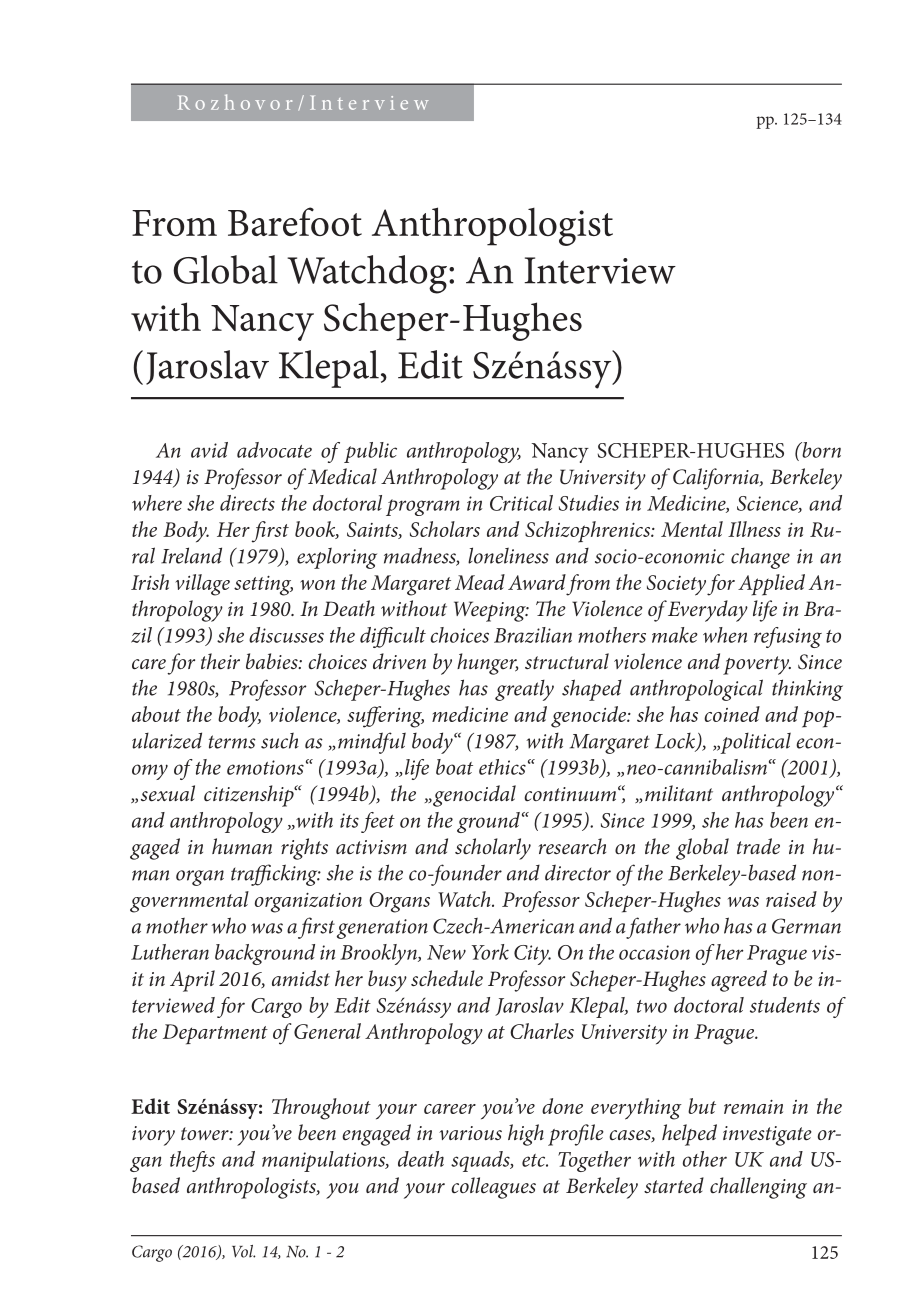  I want to click on Barefoot, so click(295, 221).
